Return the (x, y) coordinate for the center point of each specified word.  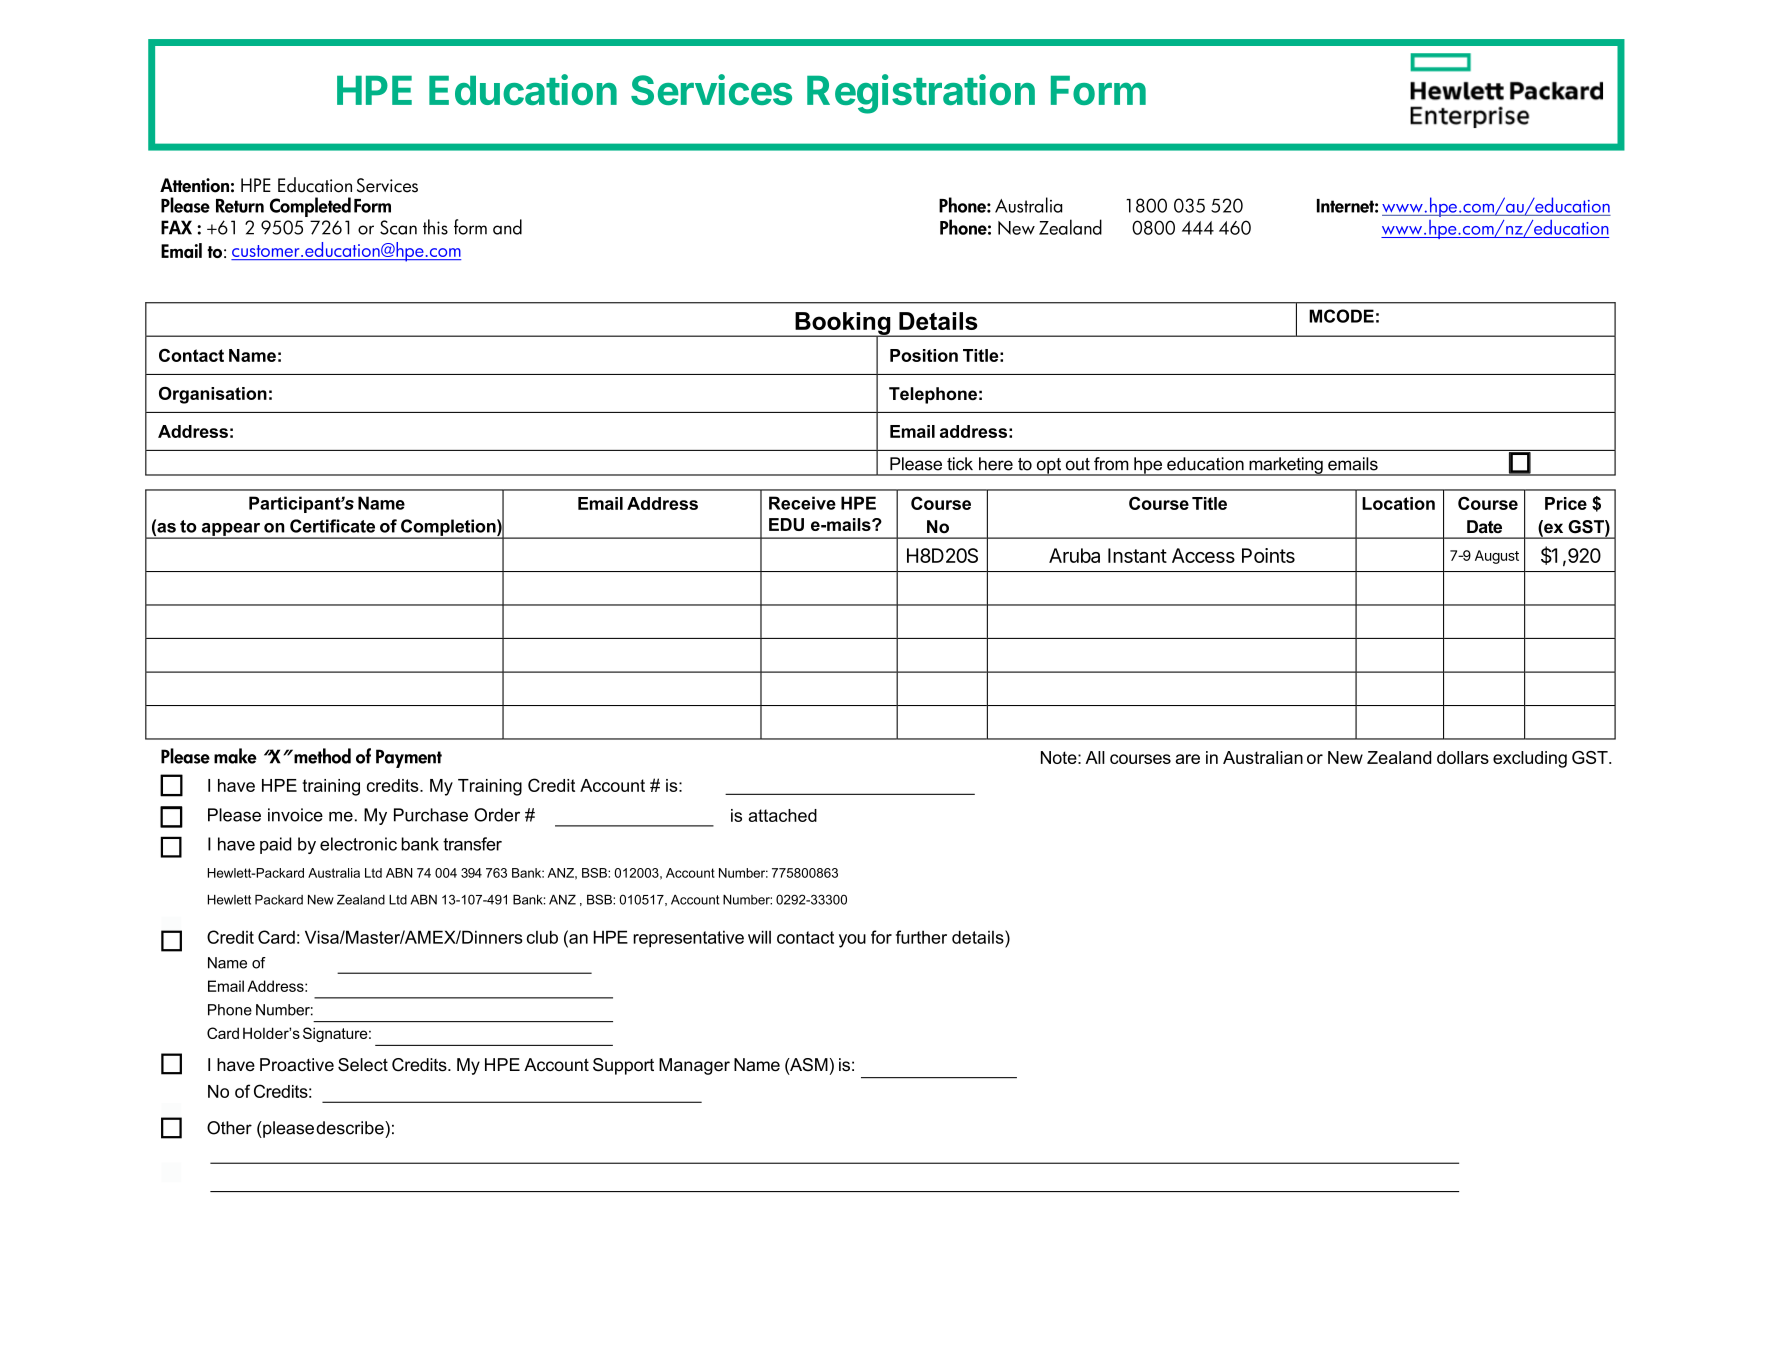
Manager (694, 1066)
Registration (921, 94)
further (921, 937)
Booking (843, 324)
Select (363, 1065)
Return (240, 206)
